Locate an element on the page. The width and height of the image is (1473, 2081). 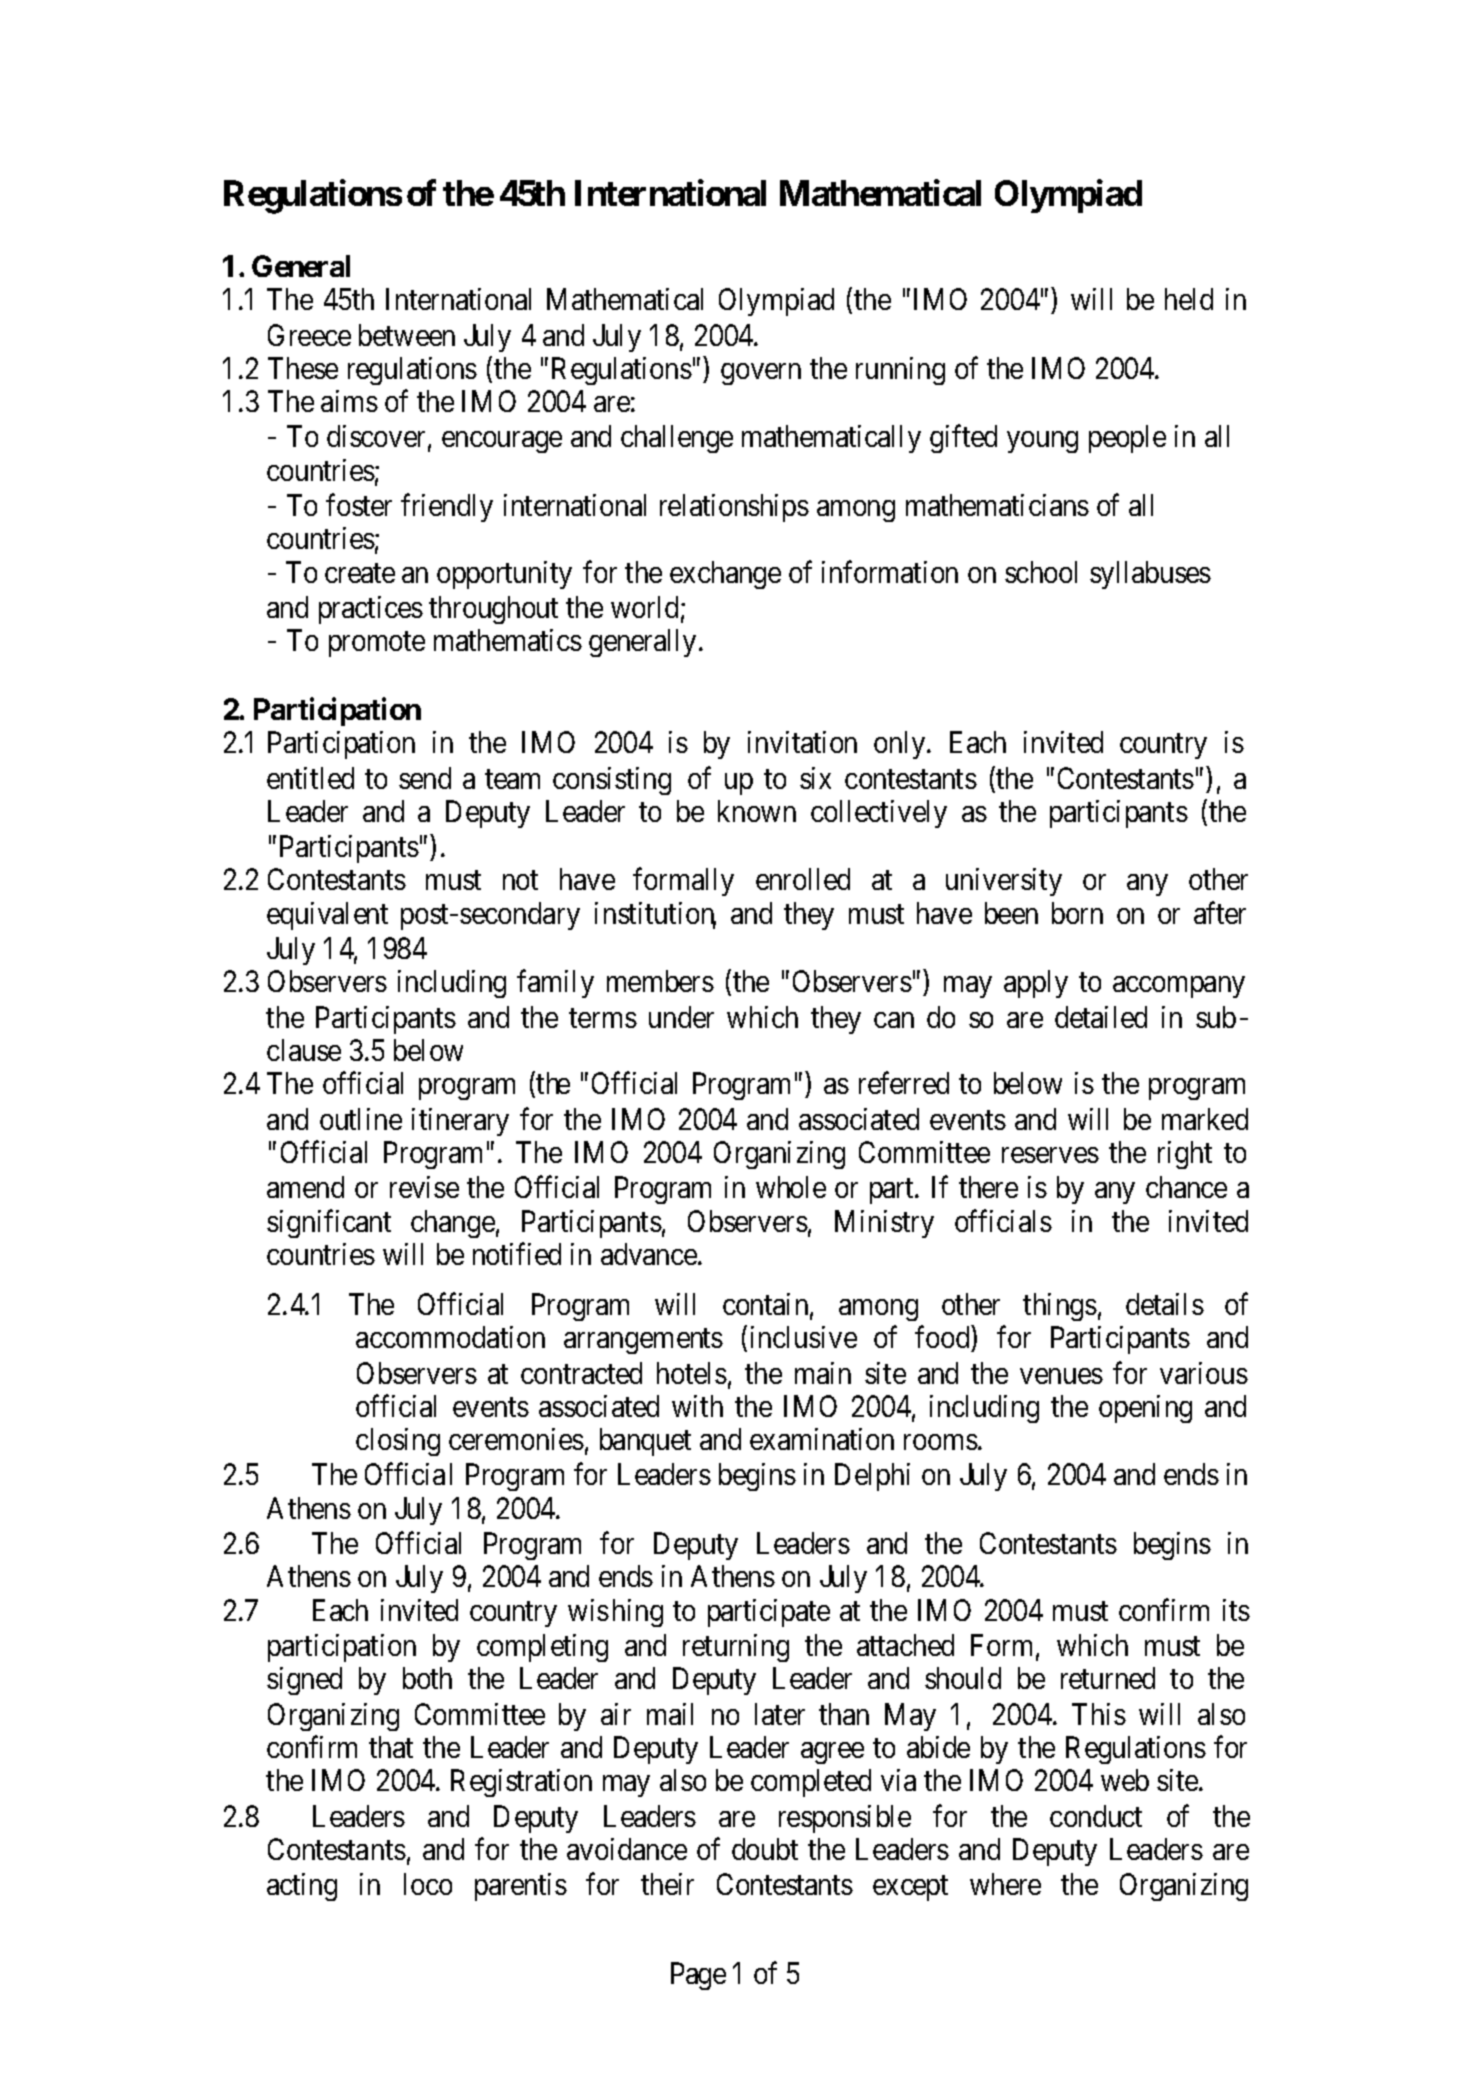
doubt is located at coordinates (765, 1849).
